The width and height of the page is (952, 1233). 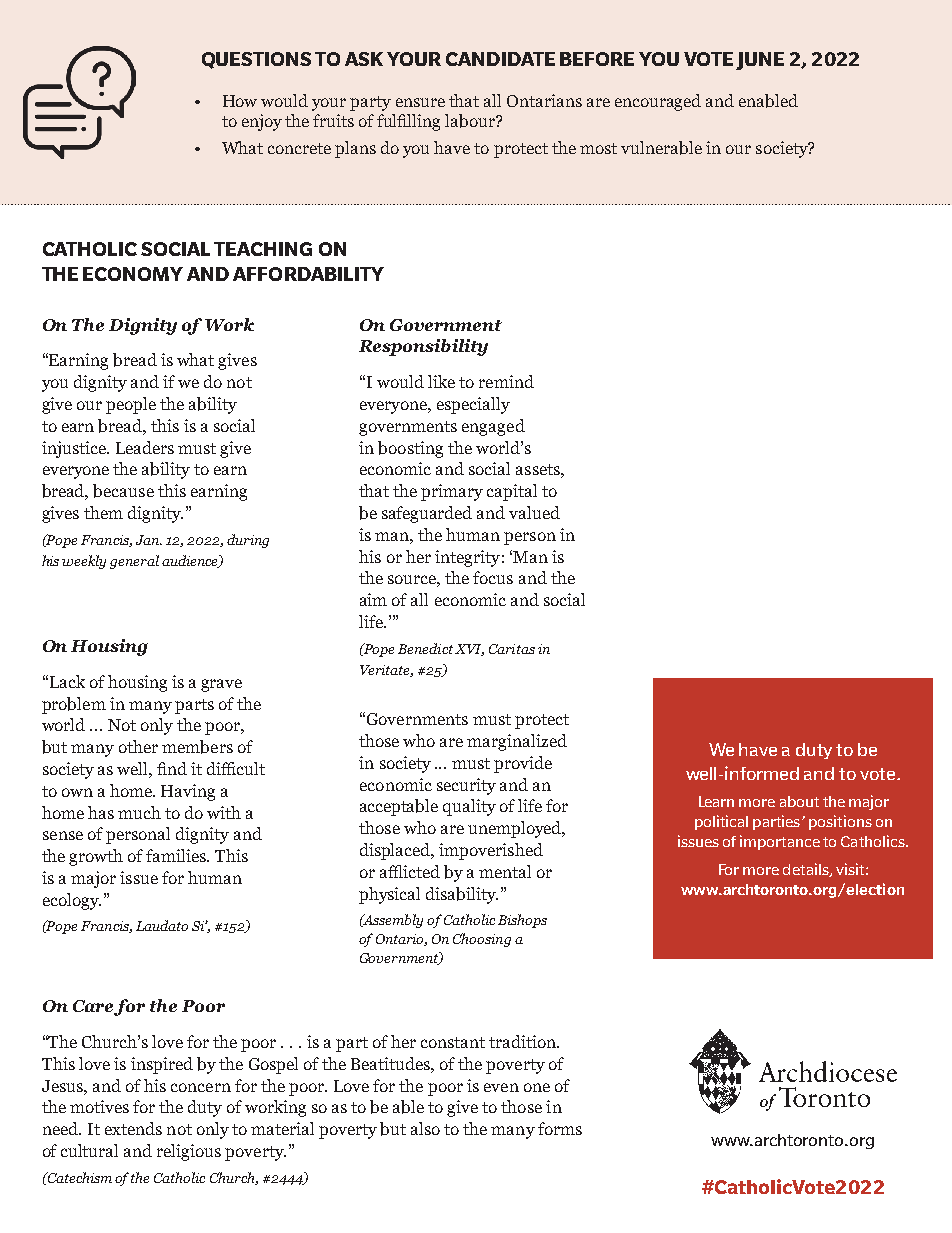 I want to click on Leaders, so click(x=145, y=447).
